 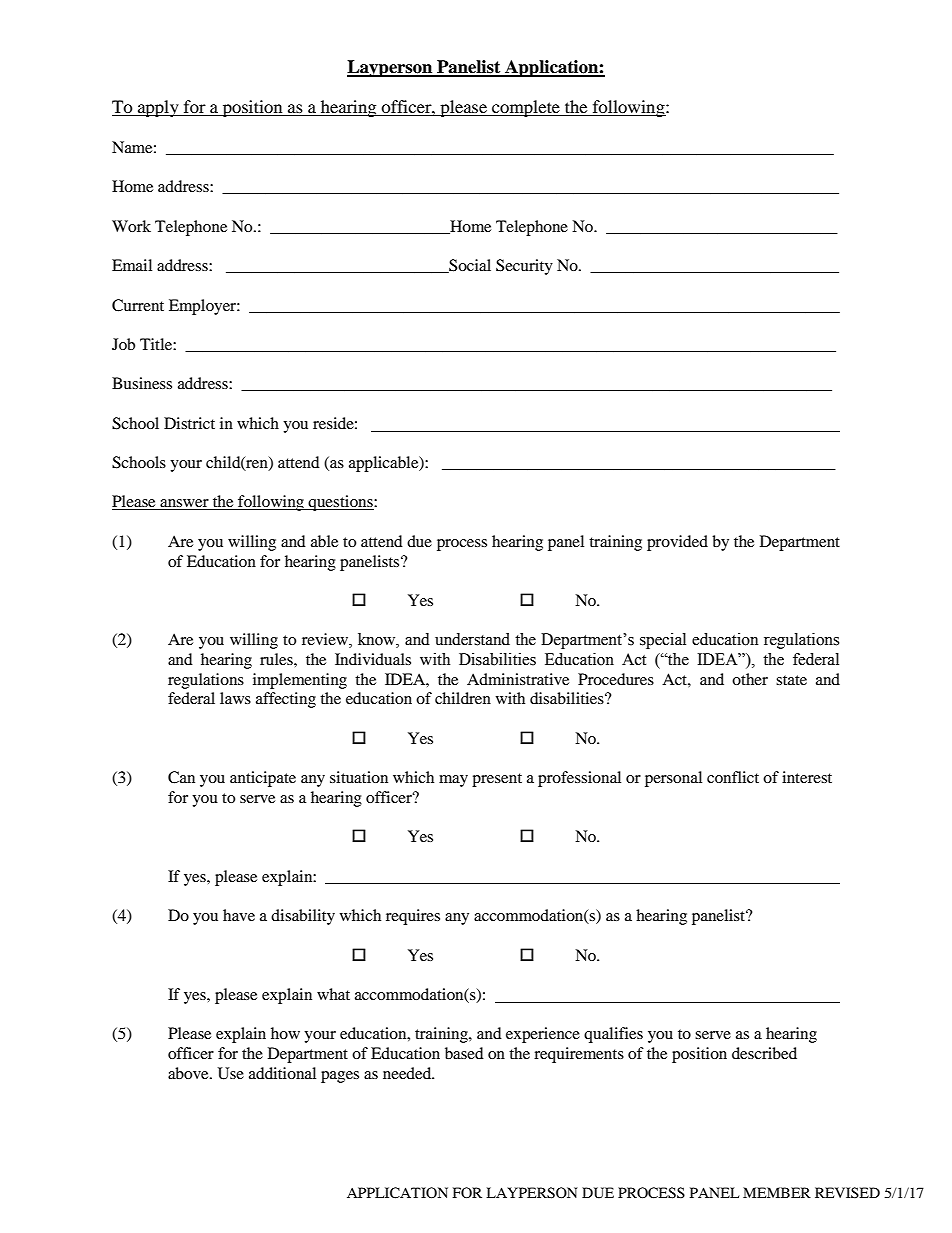 I want to click on needed, so click(x=408, y=1073).
